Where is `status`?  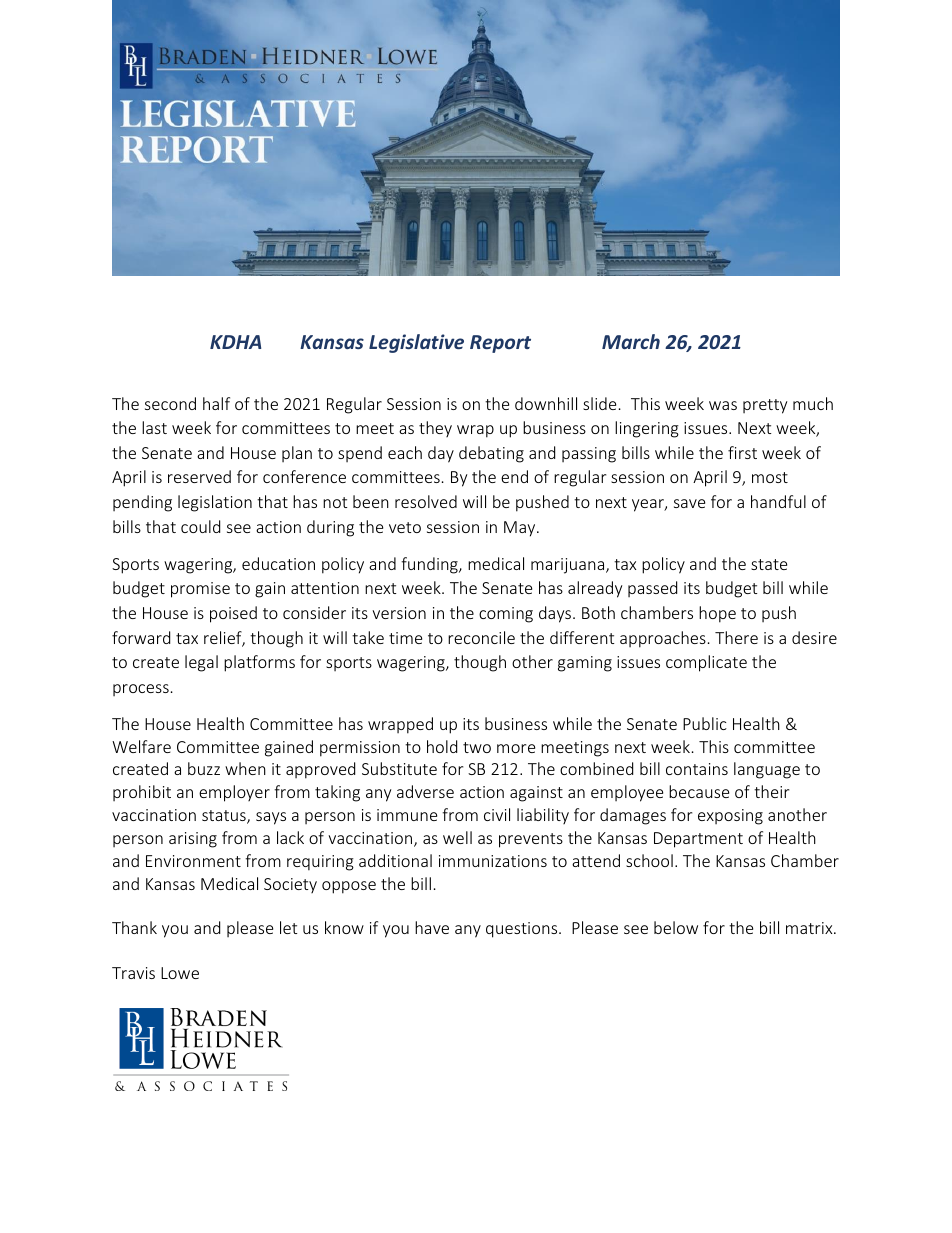 status is located at coordinates (225, 817).
